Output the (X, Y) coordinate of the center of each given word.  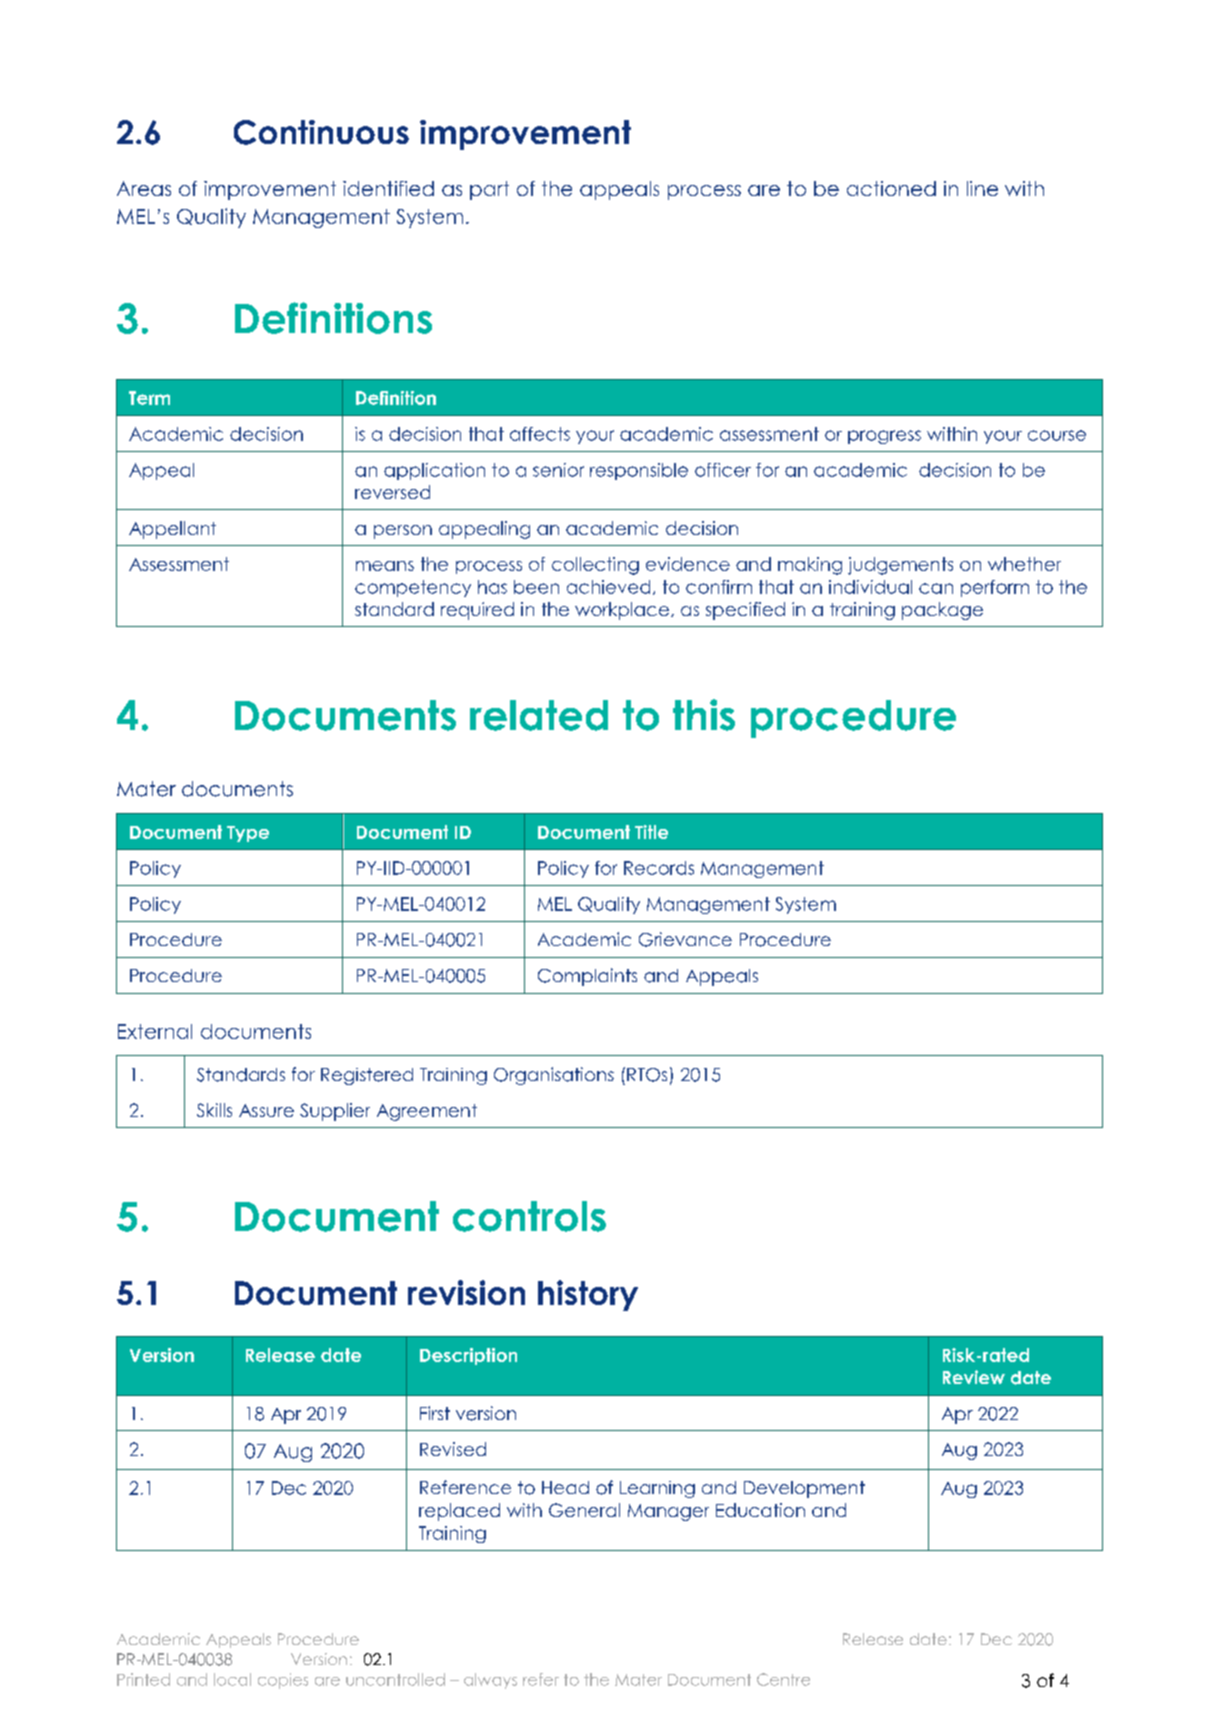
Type (248, 834)
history (588, 1295)
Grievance (685, 939)
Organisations (554, 1076)
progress (884, 437)
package (942, 611)
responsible (639, 471)
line (982, 188)
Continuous (321, 132)
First (435, 1413)
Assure (266, 1110)
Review (974, 1377)
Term (149, 398)
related (539, 715)
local (232, 1679)
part (489, 190)
